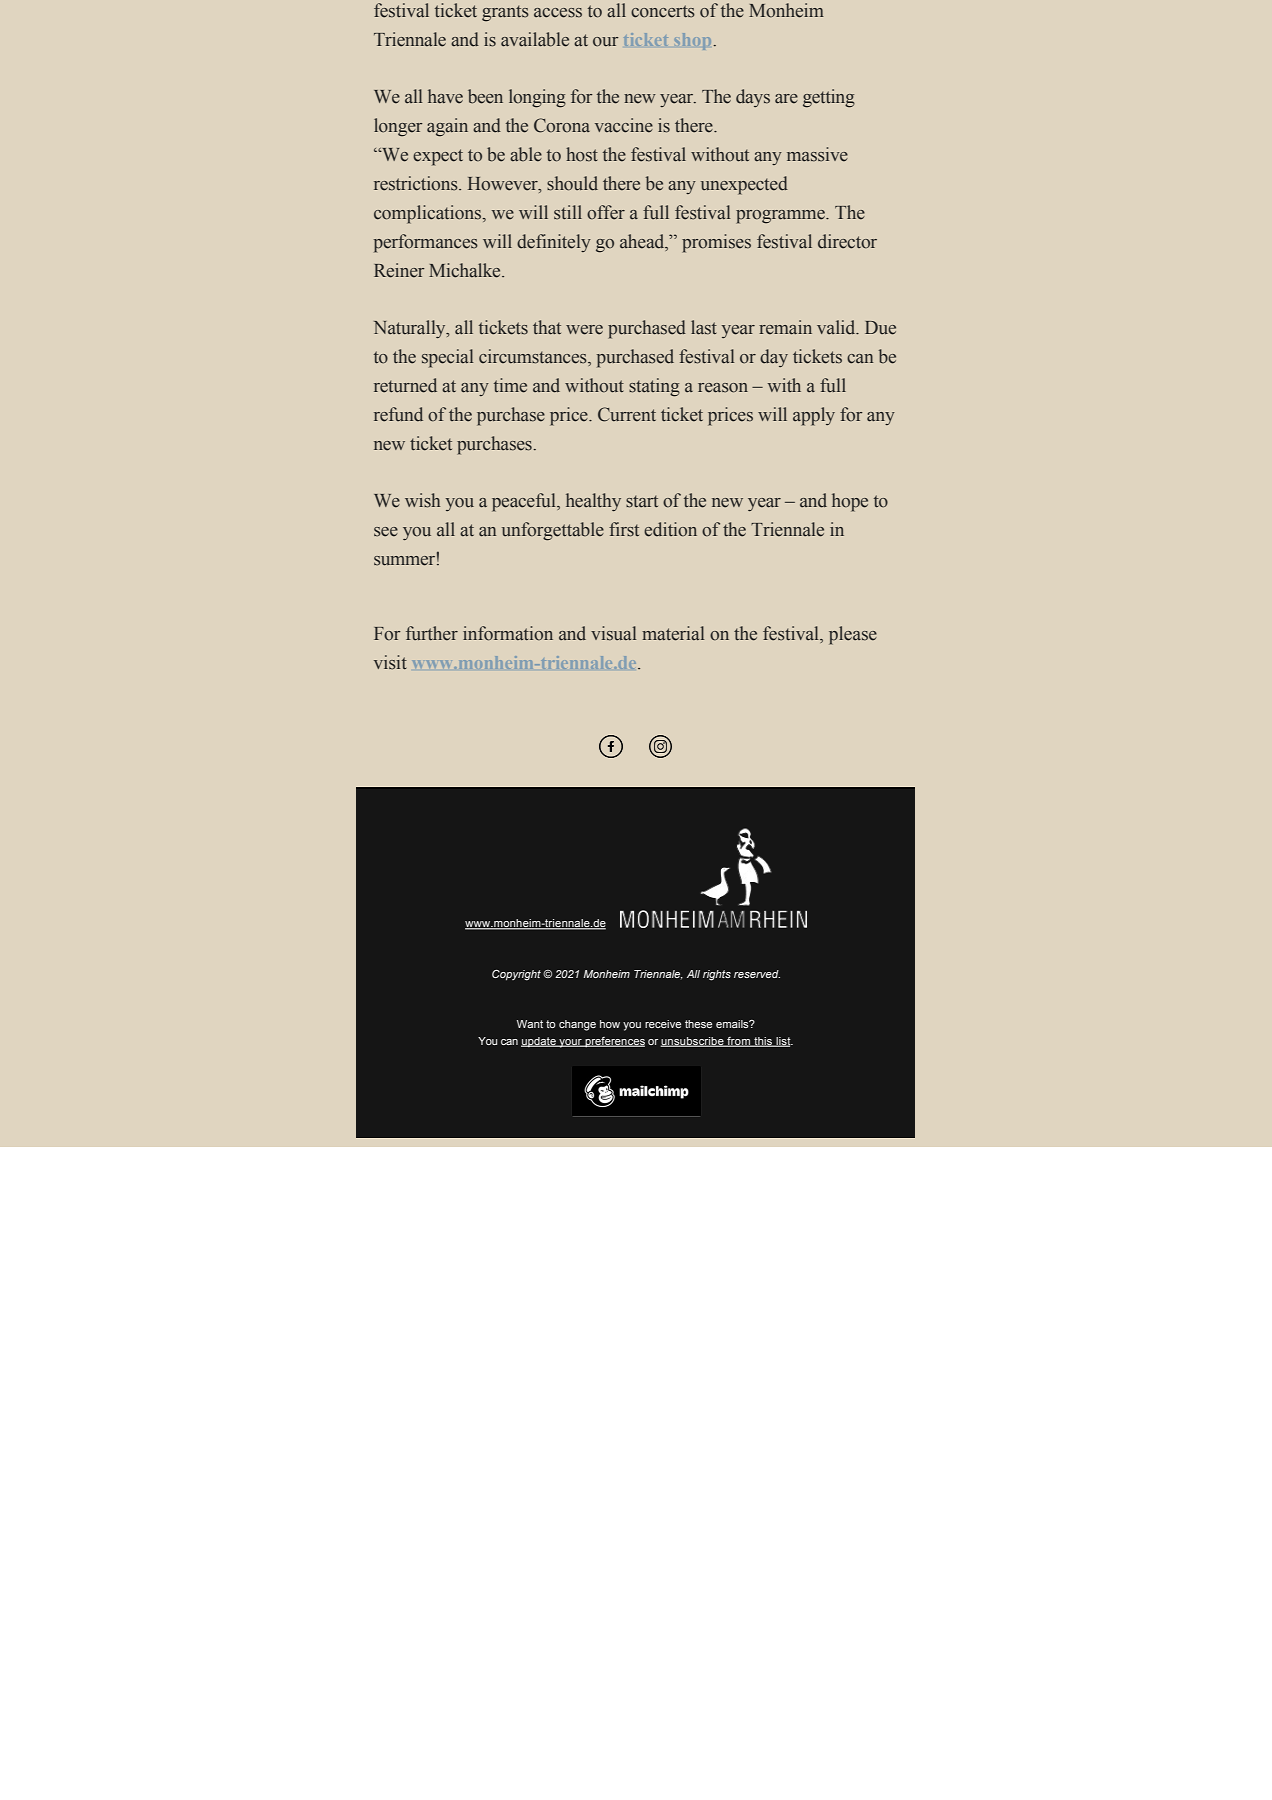 This screenshot has width=1272, height=1800. I want to click on further, so click(432, 633).
